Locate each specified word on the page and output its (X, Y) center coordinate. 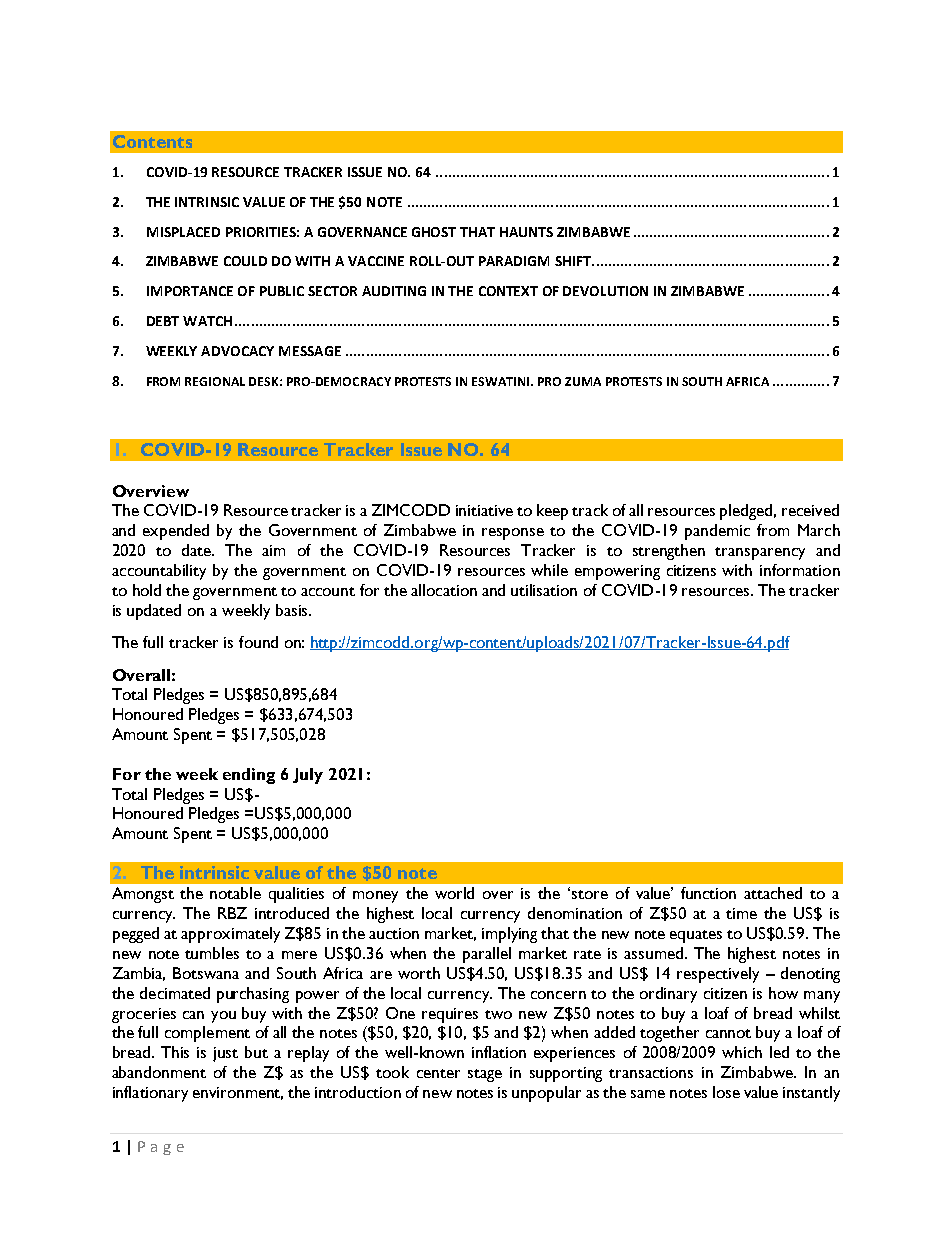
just (225, 1054)
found (258, 642)
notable (235, 893)
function (708, 893)
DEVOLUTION (605, 291)
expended (176, 532)
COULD (245, 261)
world (454, 893)
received (810, 510)
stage (485, 1075)
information (800, 570)
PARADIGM (514, 261)
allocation (444, 590)
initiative (484, 510)
